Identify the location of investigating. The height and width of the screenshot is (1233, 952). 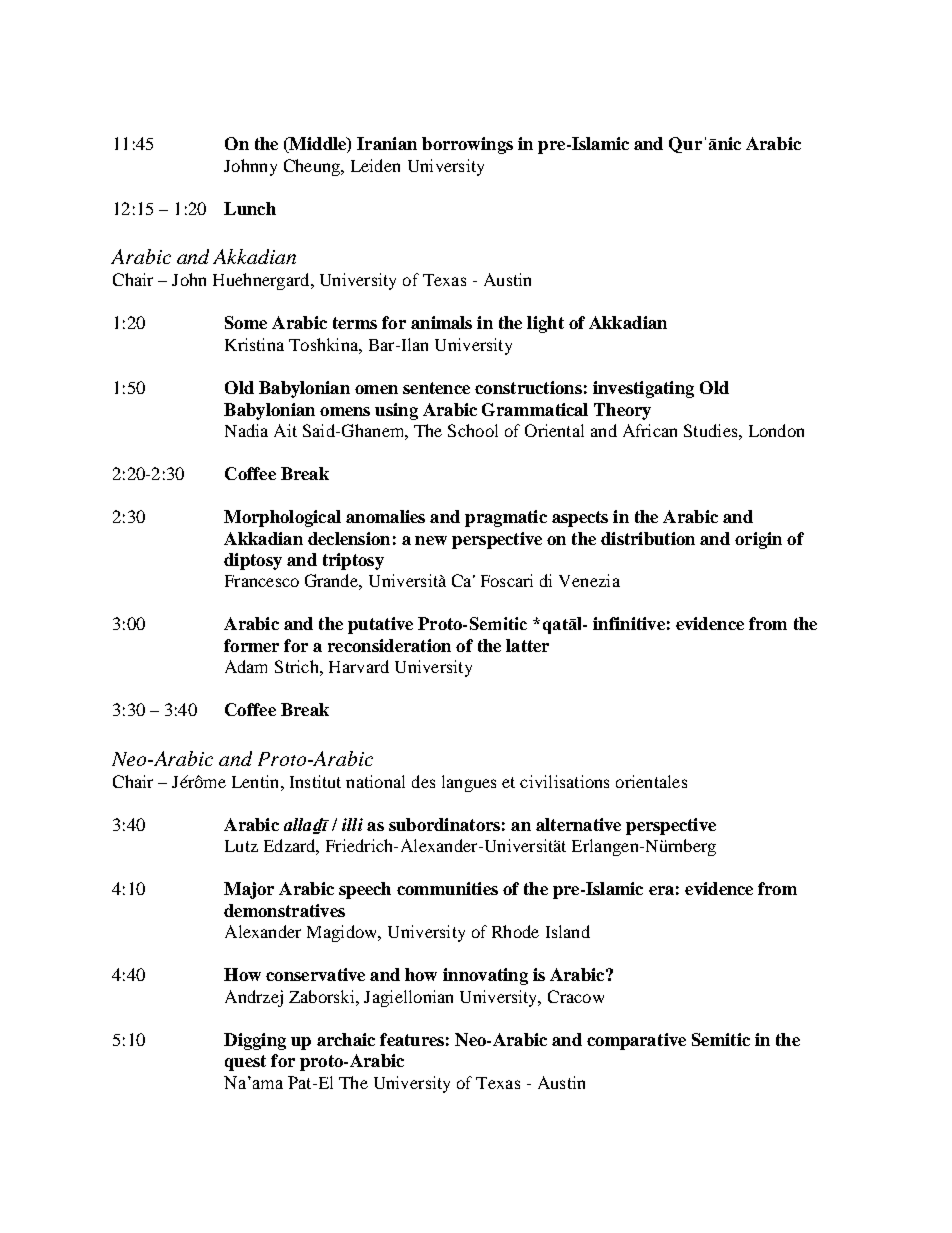
(643, 389).
